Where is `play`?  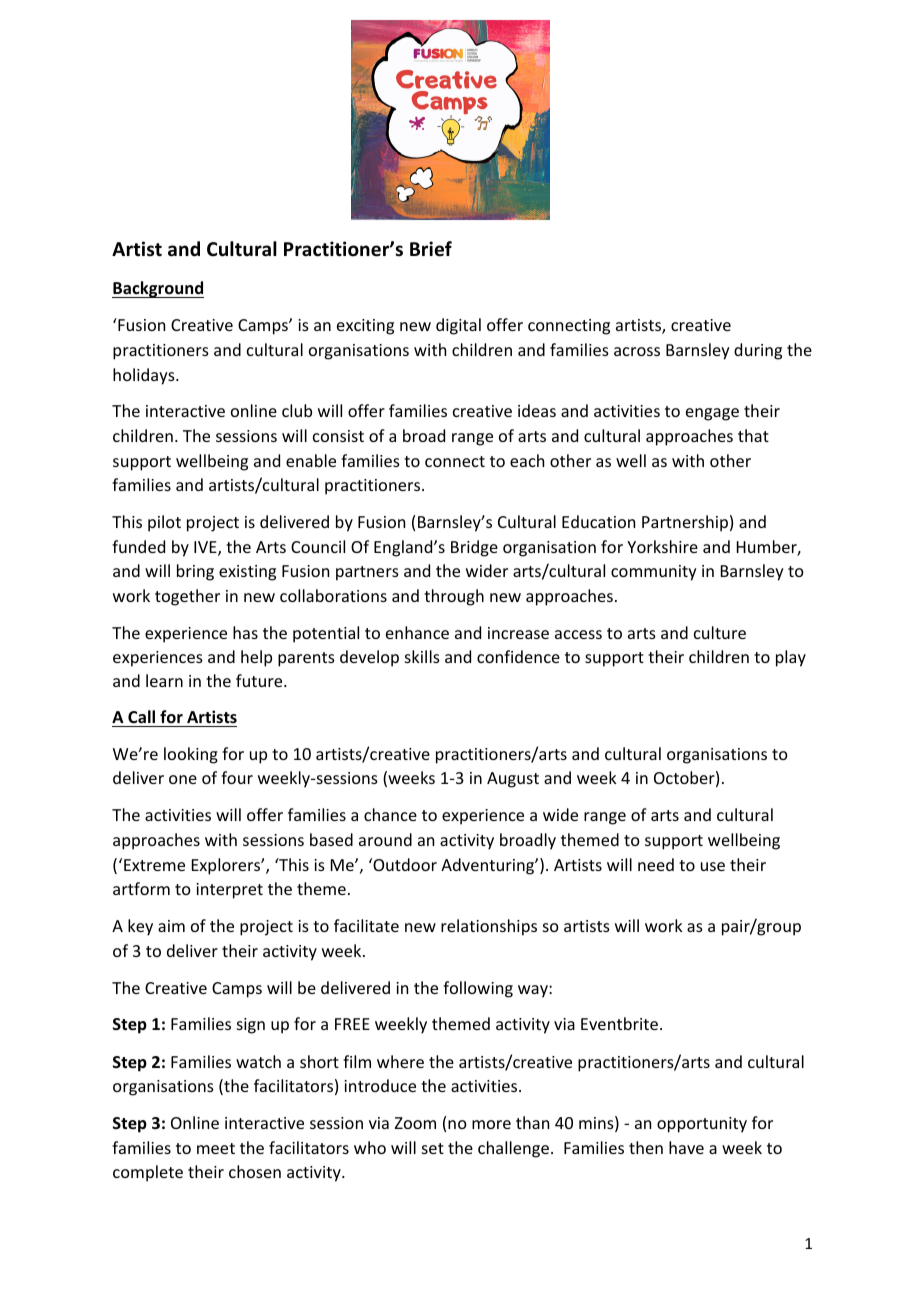 play is located at coordinates (791, 658).
